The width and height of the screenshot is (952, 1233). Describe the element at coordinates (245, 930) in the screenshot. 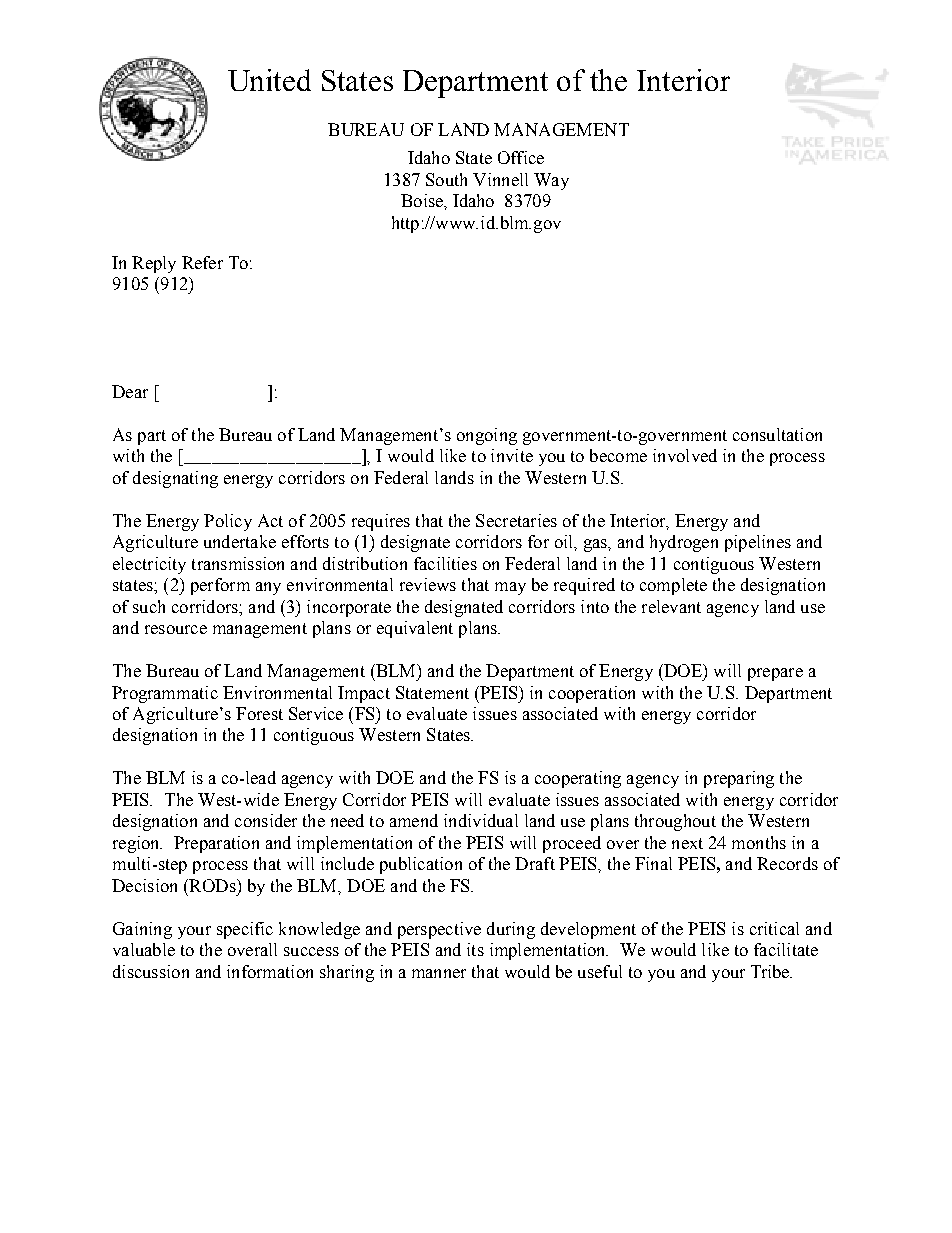

I see `specific` at that location.
